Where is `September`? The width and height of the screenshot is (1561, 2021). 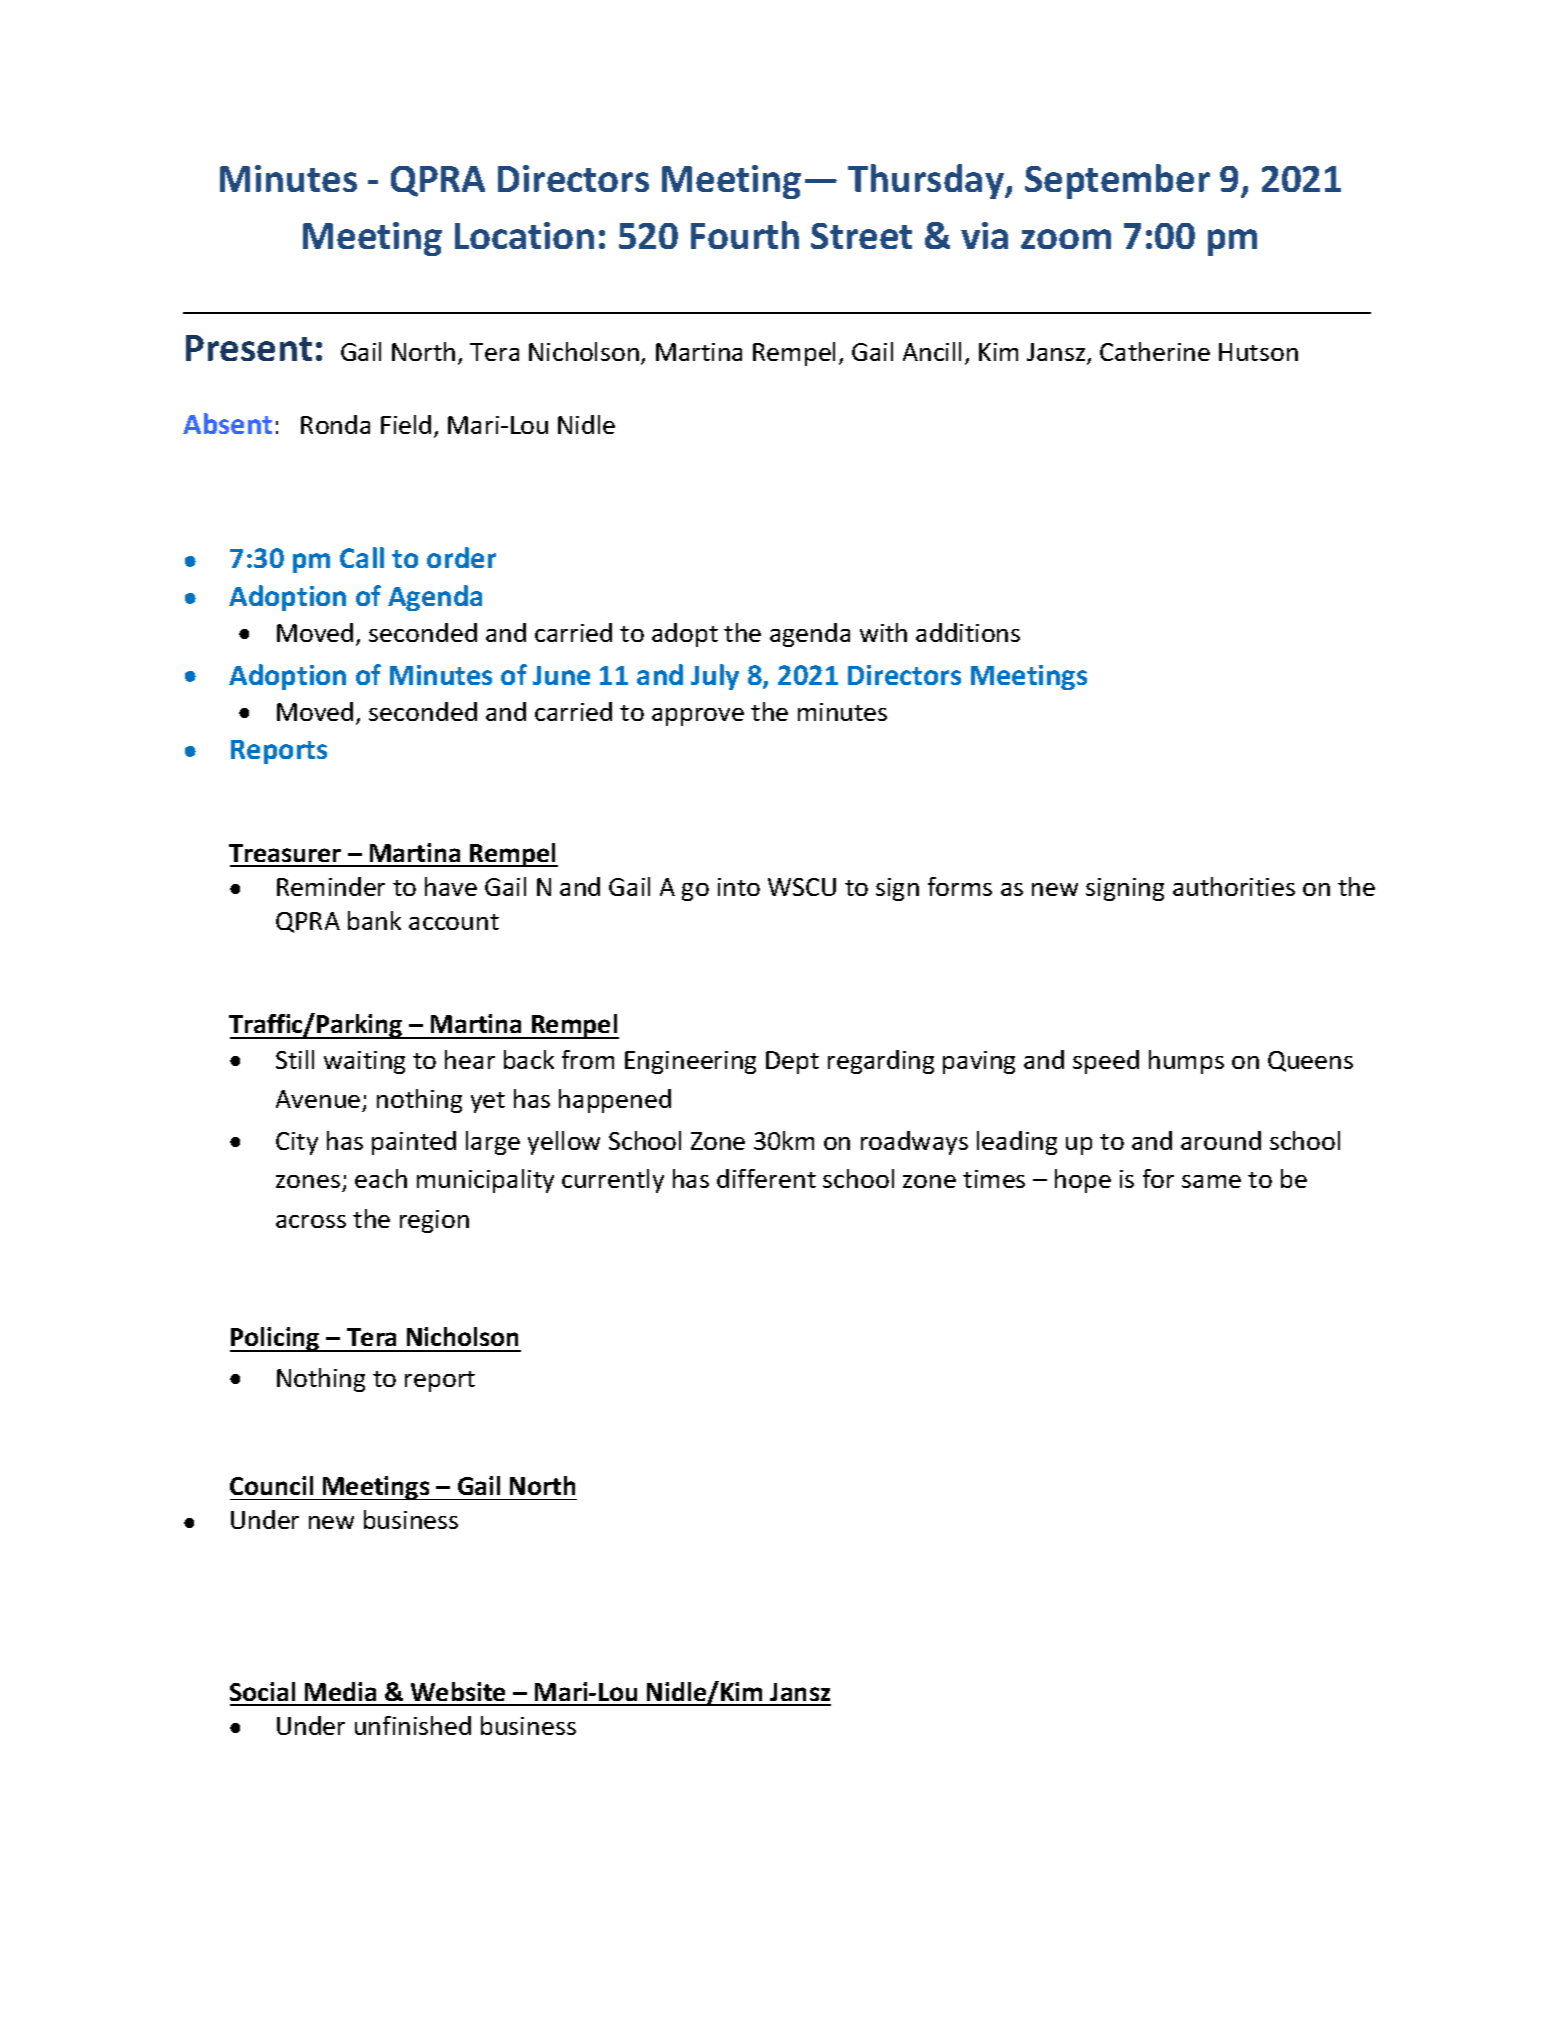 September is located at coordinates (1117, 181).
